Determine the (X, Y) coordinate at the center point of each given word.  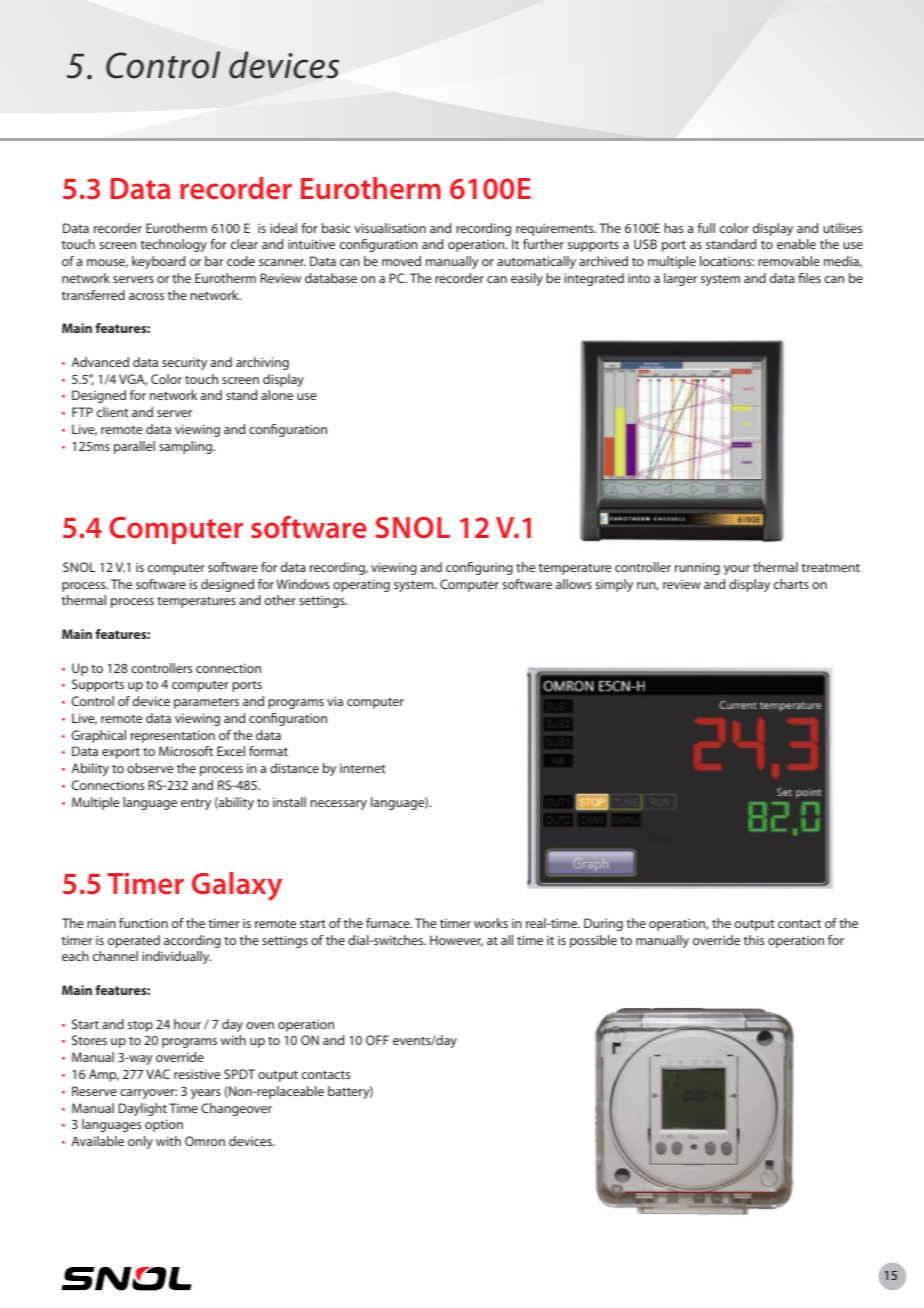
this (754, 940)
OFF (377, 1040)
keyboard (158, 262)
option (164, 1125)
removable (789, 261)
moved (401, 261)
